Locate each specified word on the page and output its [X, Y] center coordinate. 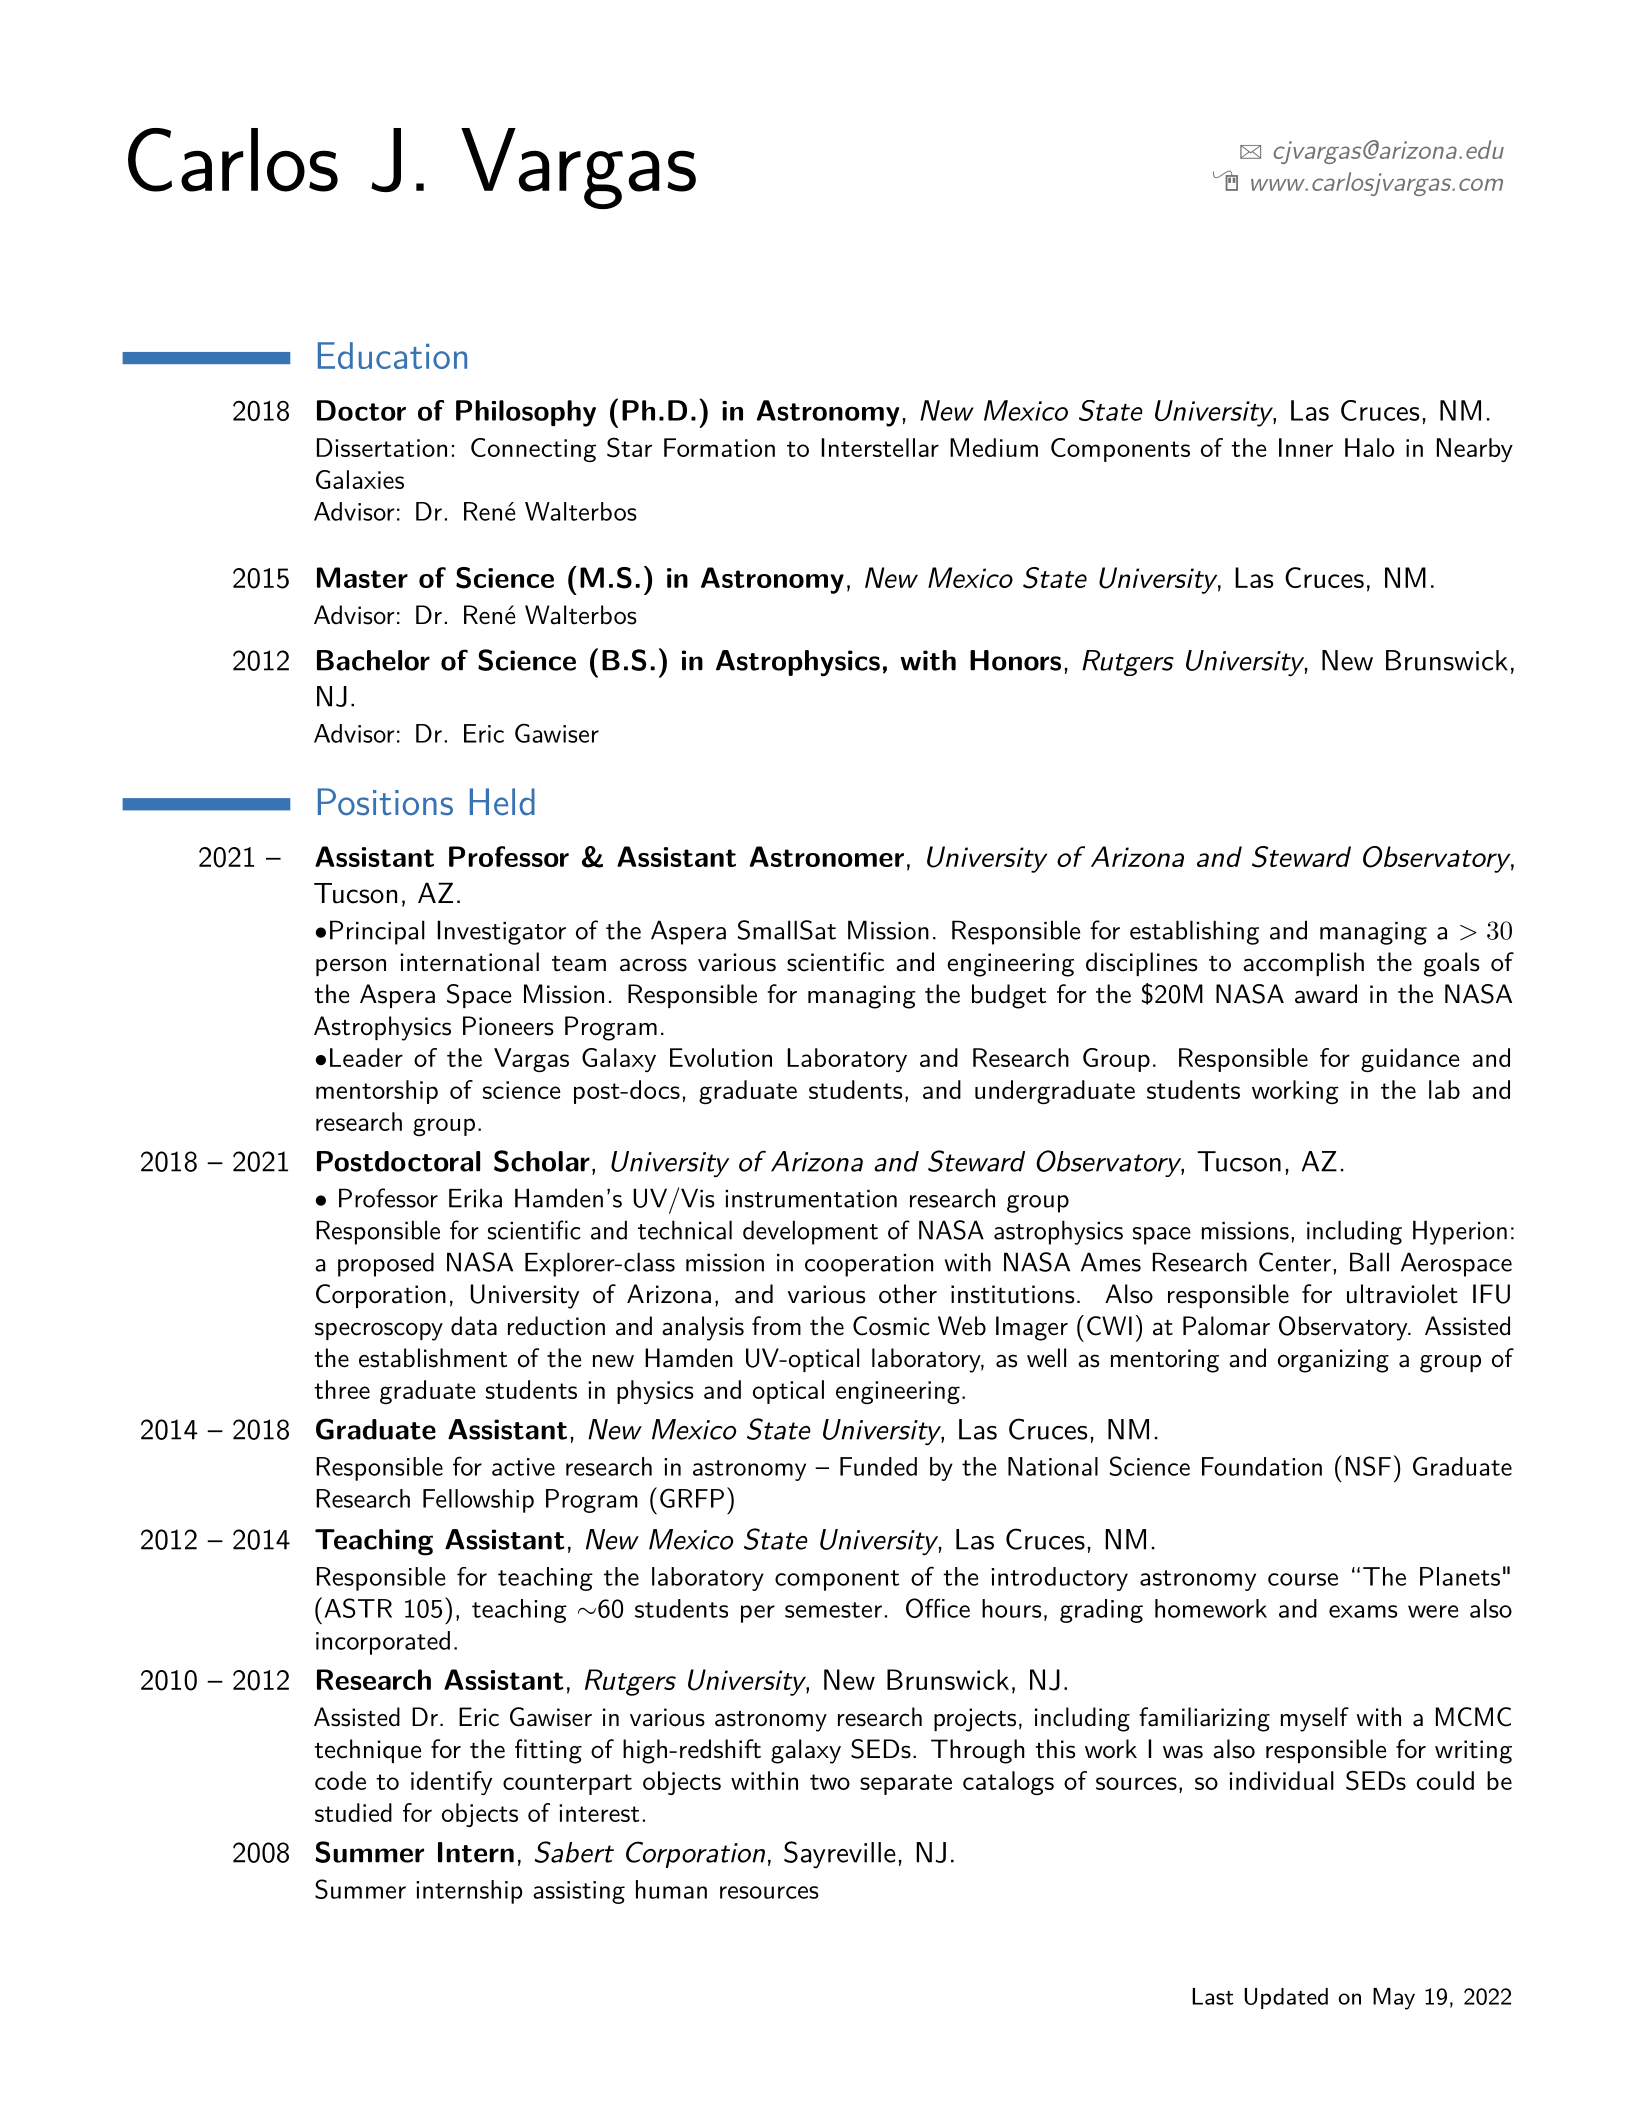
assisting [579, 1892]
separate [906, 1784]
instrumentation [811, 1199]
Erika [475, 1198]
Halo [1369, 447]
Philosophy [526, 413]
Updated [1286, 1998]
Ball [1369, 1262]
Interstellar [880, 447]
